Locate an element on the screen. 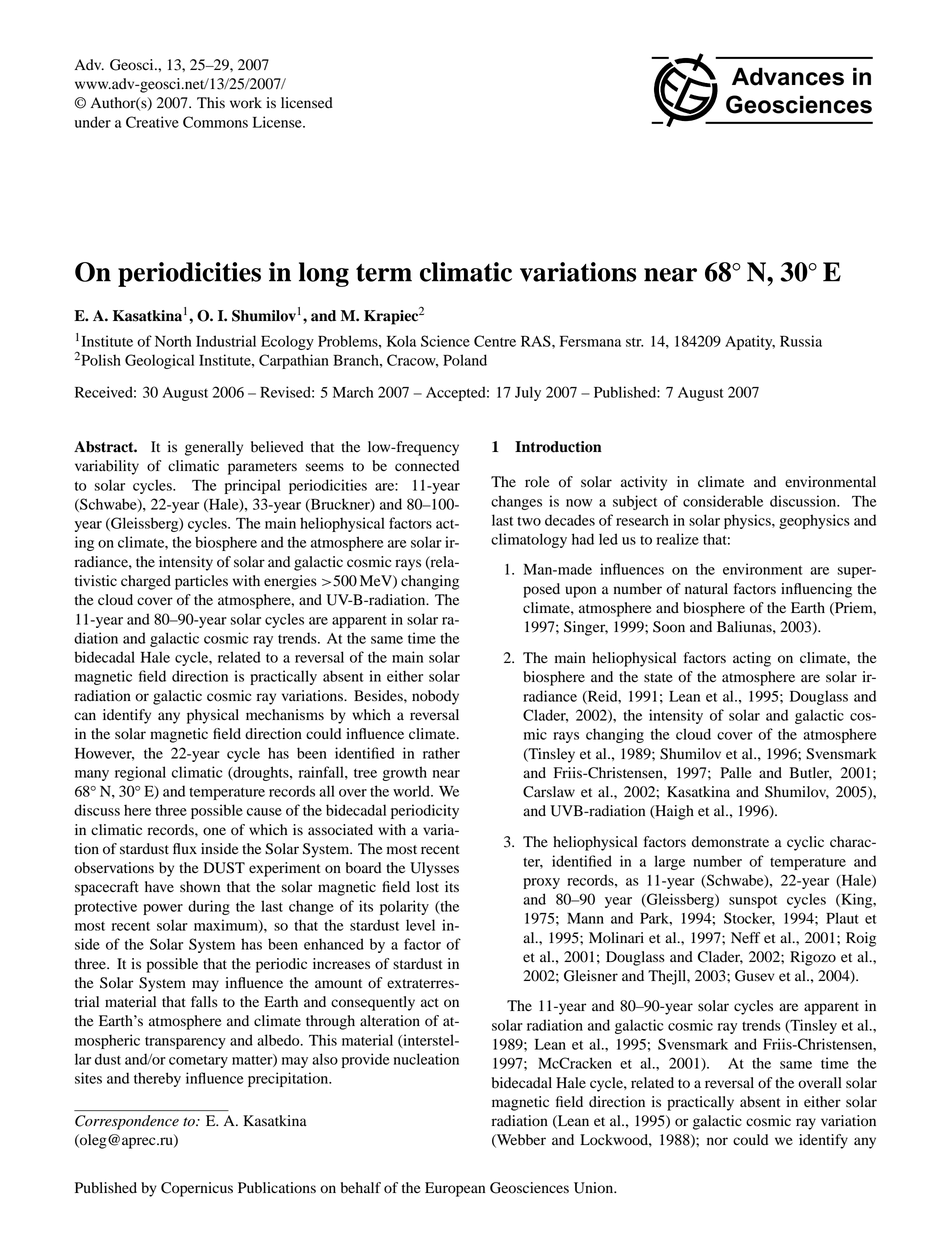  activity is located at coordinates (644, 483).
